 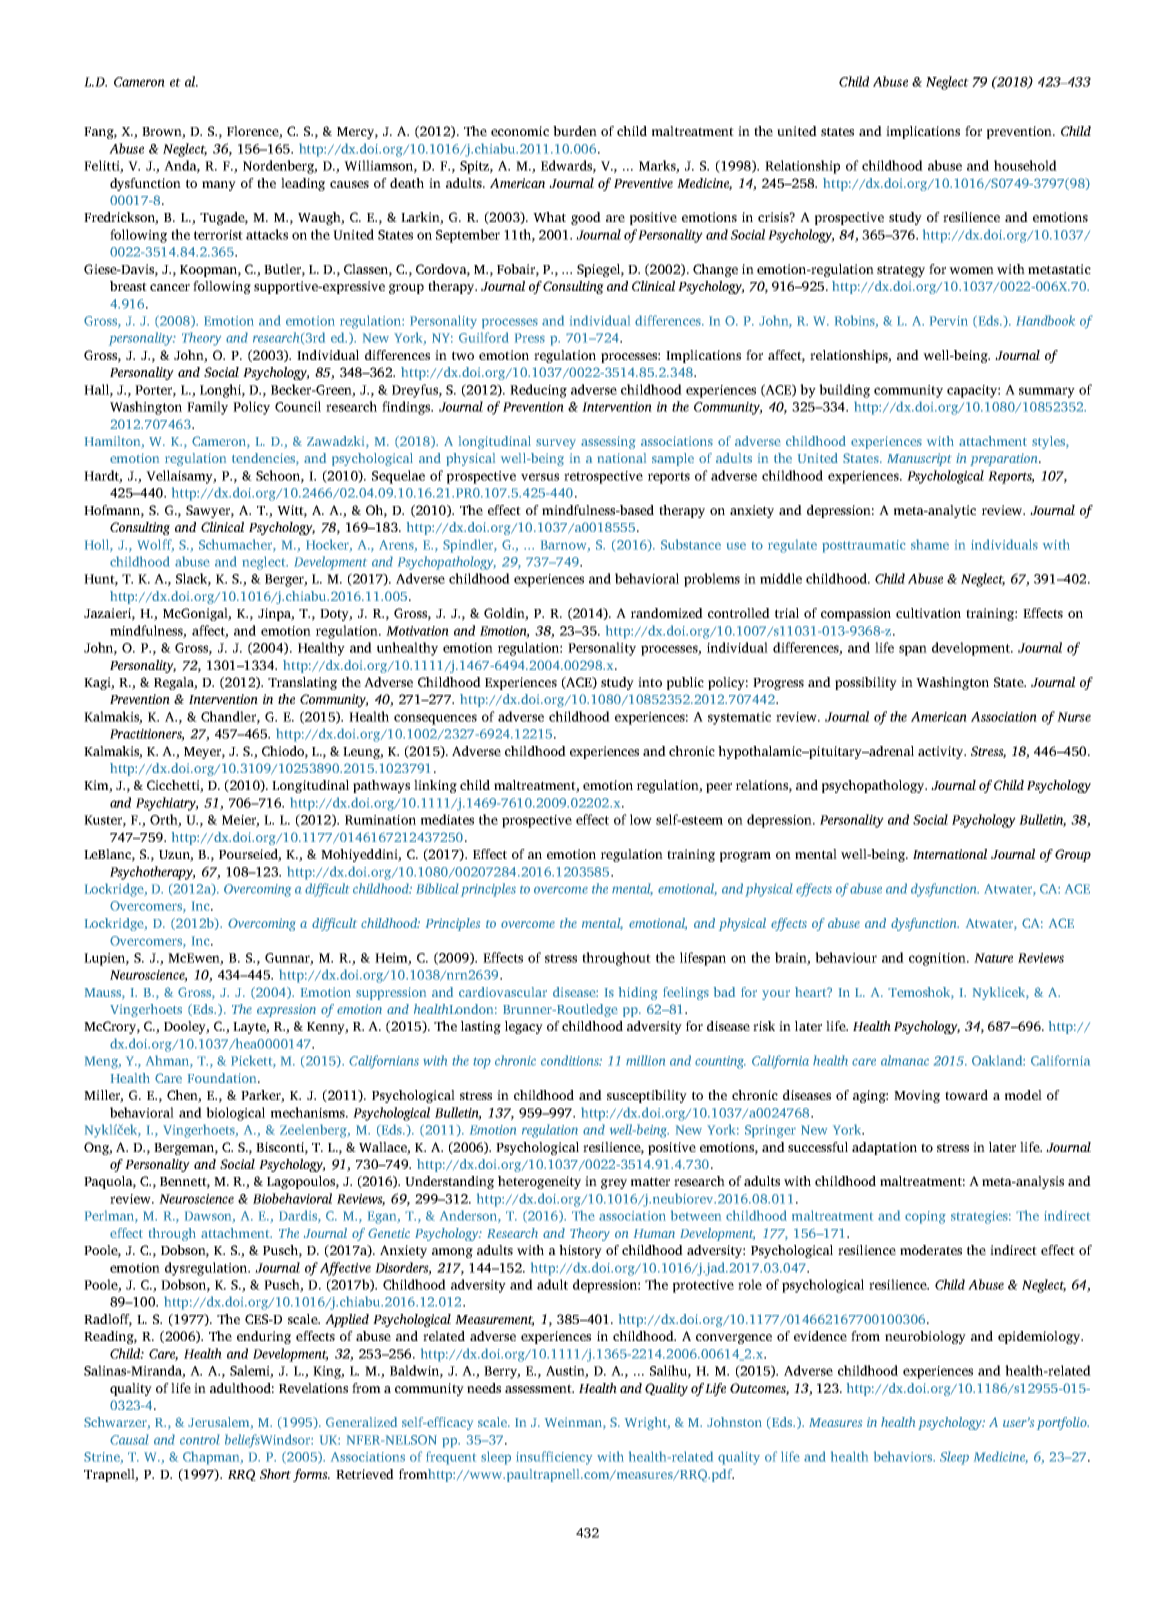 What do you see at coordinates (167, 804) in the screenshot?
I see `Psychiatry` at bounding box center [167, 804].
